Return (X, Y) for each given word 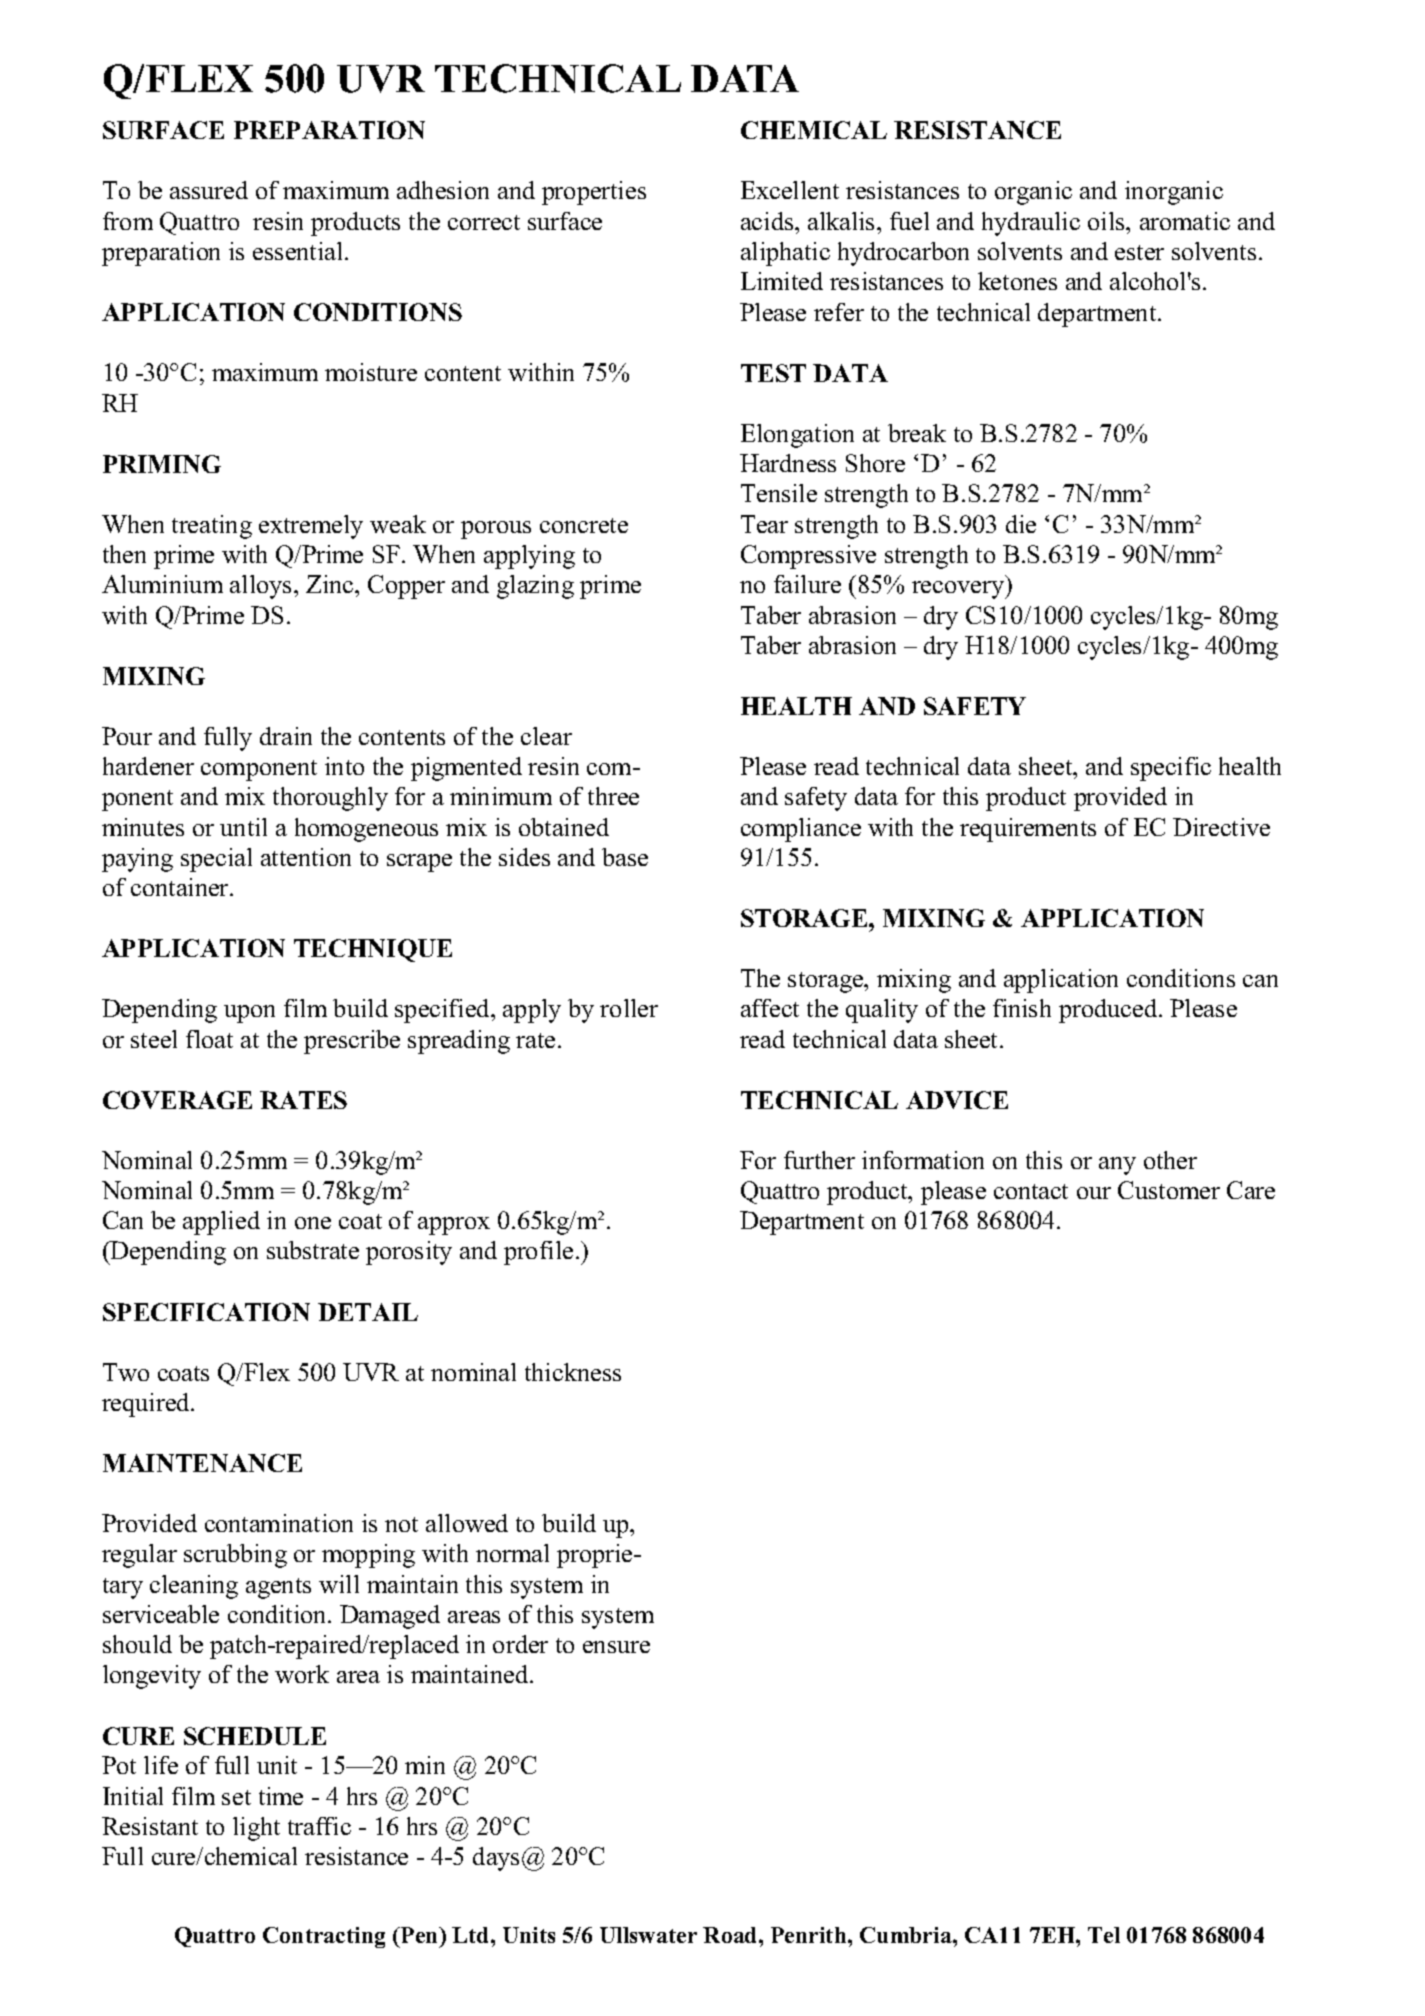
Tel (1104, 1935)
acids (768, 221)
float (209, 1039)
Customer (1169, 1190)
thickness (573, 1372)
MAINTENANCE (202, 1463)
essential (299, 251)
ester (1139, 252)
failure (807, 584)
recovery (959, 590)
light (256, 1829)
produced (1109, 1011)
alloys (262, 587)
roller (629, 1008)
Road (731, 1935)
